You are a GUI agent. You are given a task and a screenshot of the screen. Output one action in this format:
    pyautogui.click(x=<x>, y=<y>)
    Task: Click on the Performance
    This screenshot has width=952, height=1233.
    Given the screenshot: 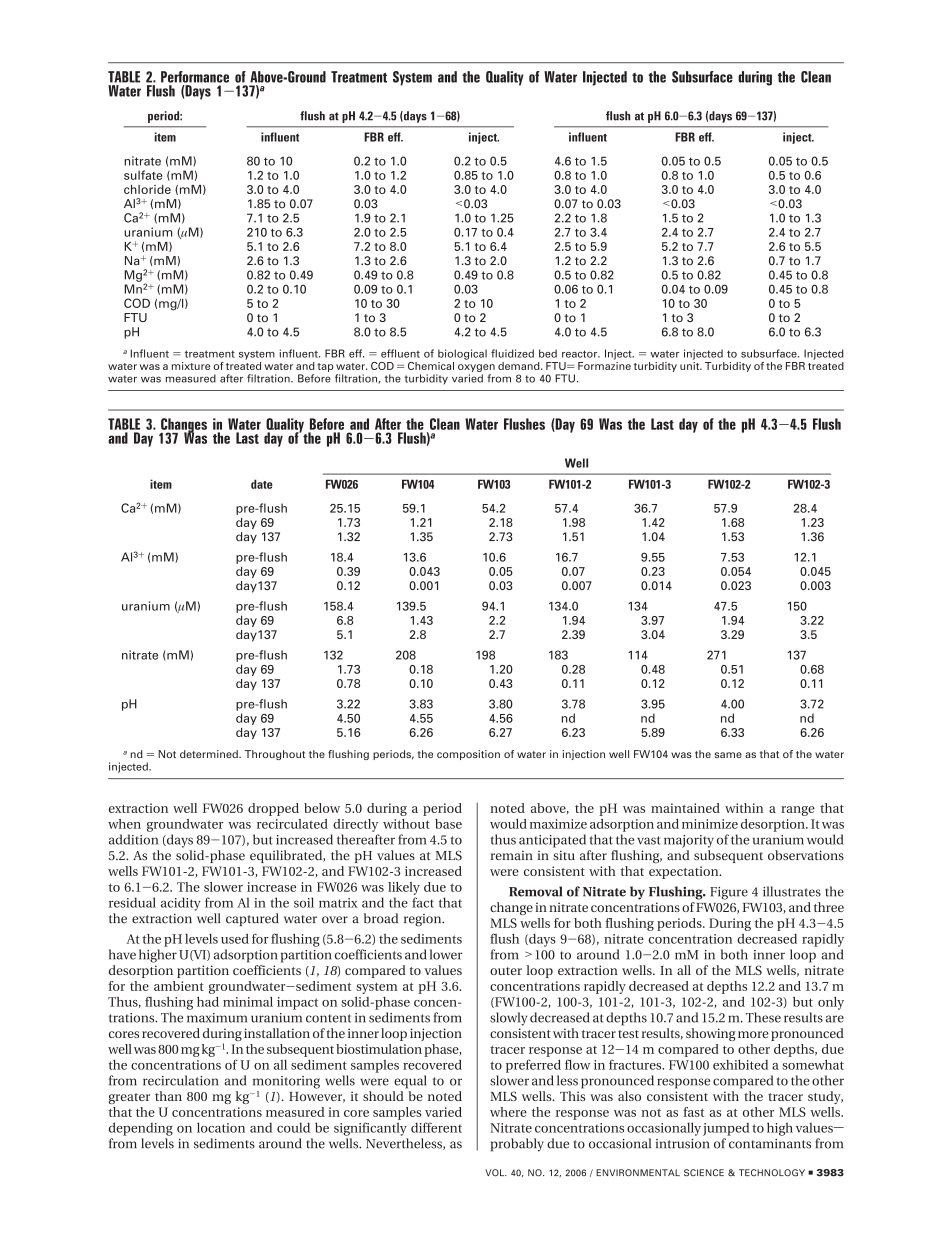 What is the action you would take?
    pyautogui.click(x=195, y=77)
